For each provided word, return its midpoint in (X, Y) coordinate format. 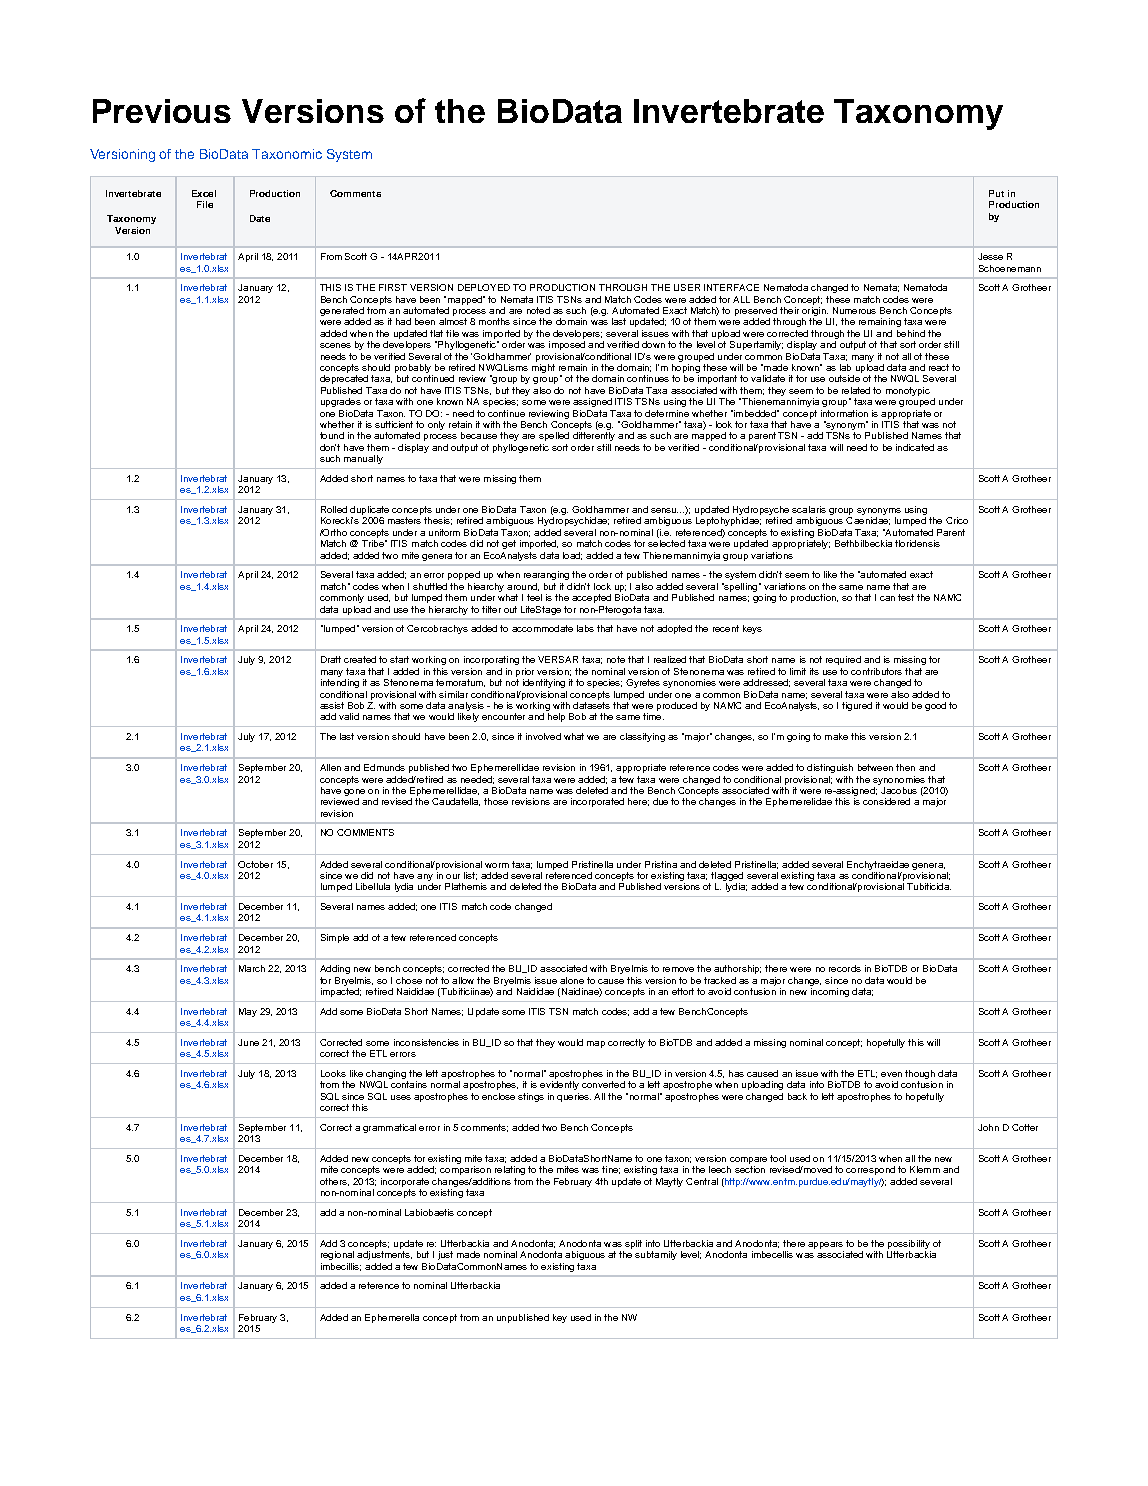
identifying (544, 683)
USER (687, 287)
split (633, 1244)
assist (332, 705)
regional (337, 1255)
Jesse (990, 256)
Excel (204, 193)
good (935, 706)
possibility (909, 1244)
